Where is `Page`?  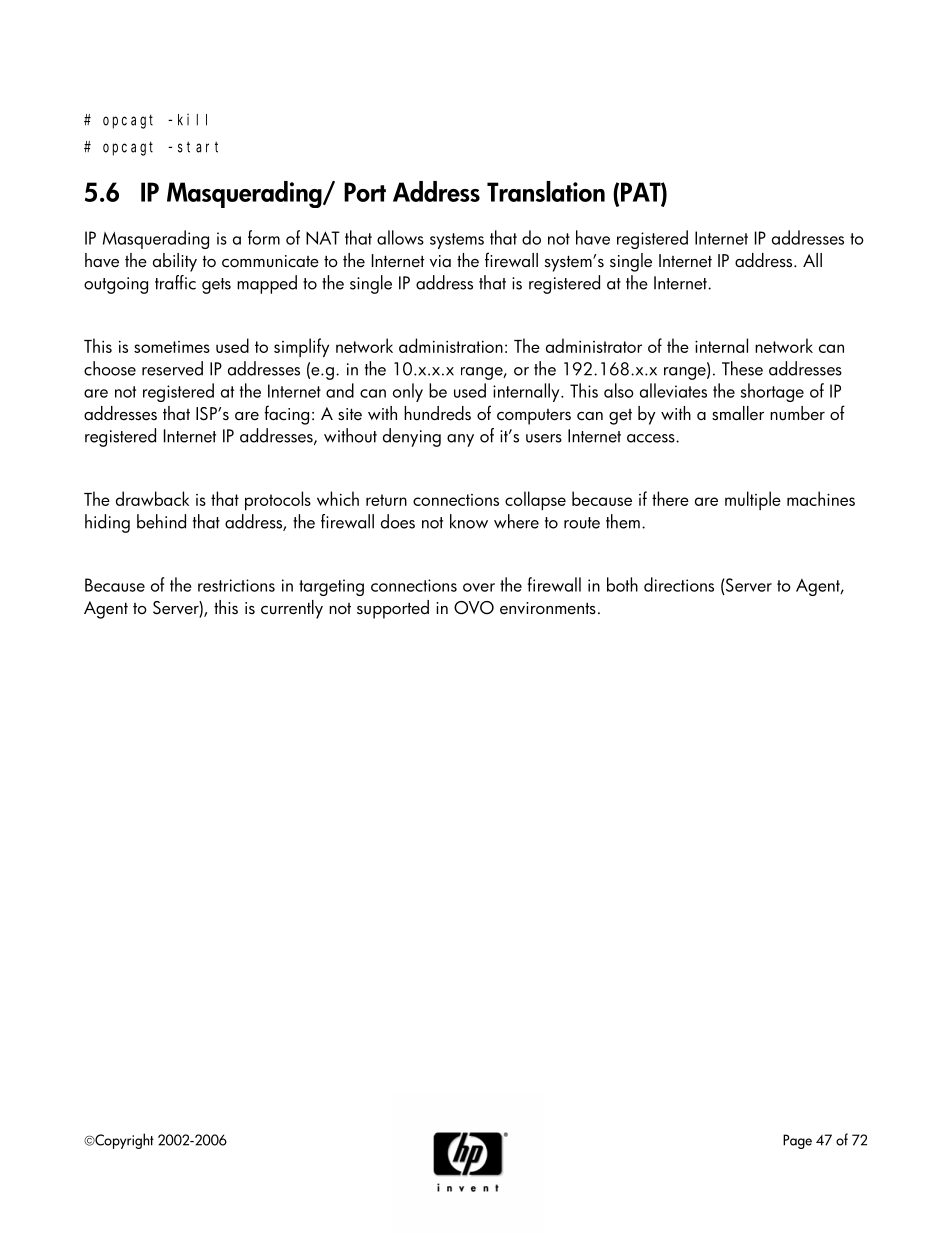
Page is located at coordinates (797, 1141).
